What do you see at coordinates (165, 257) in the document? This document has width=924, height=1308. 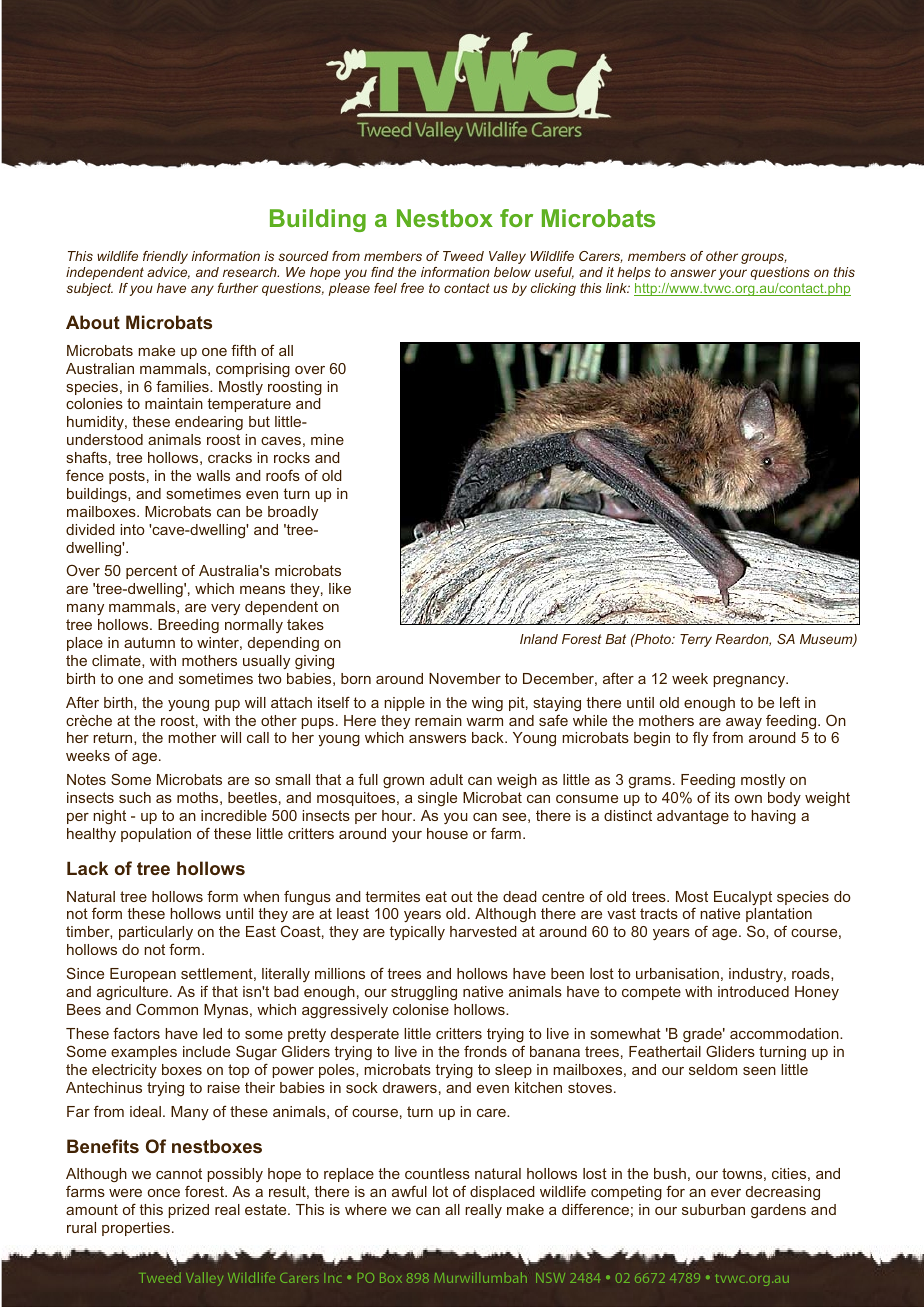 I see `friendly` at bounding box center [165, 257].
